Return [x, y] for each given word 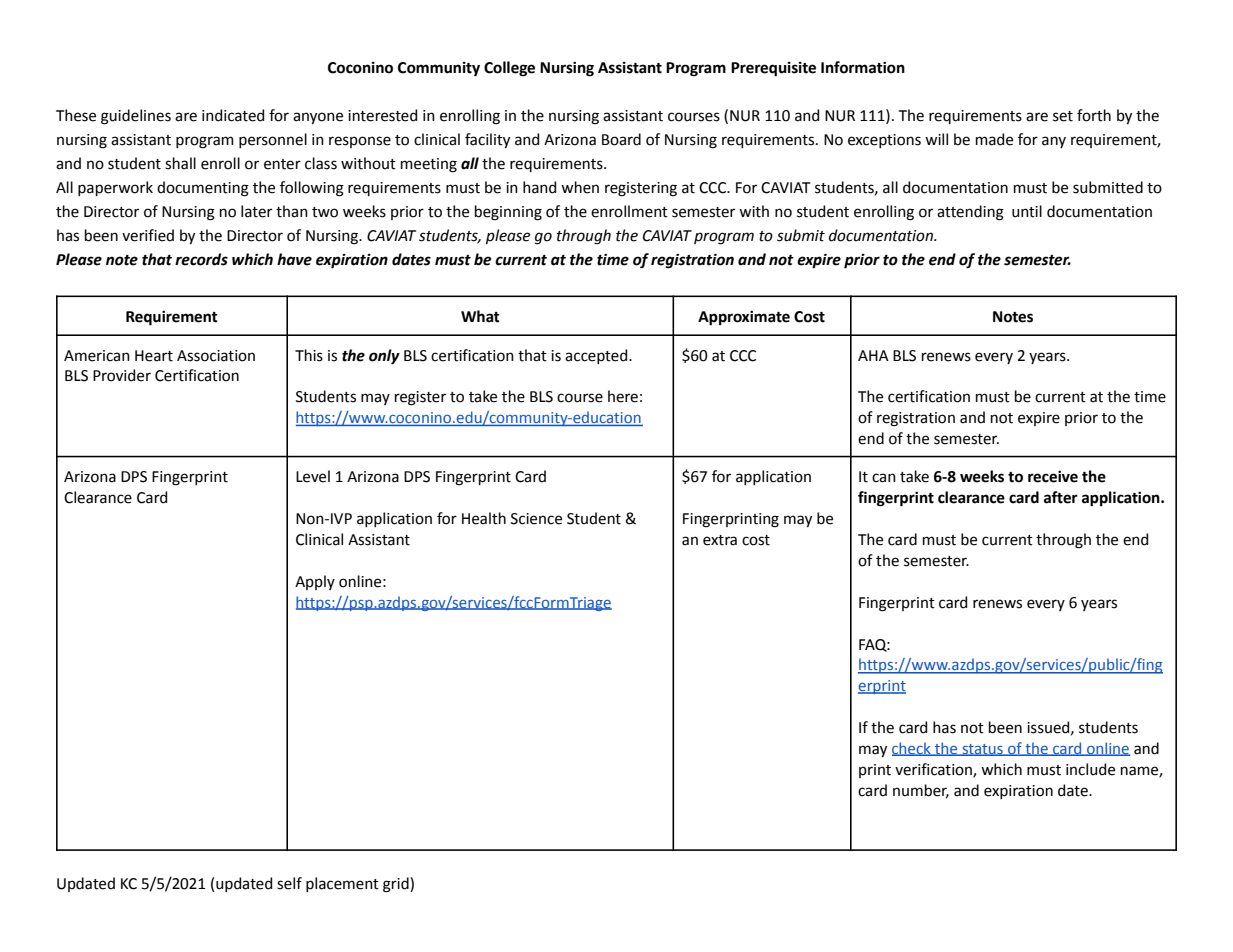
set [1063, 116]
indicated [233, 115]
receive [1053, 476]
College [509, 69]
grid [397, 885]
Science [536, 519]
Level [313, 476]
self [289, 883]
